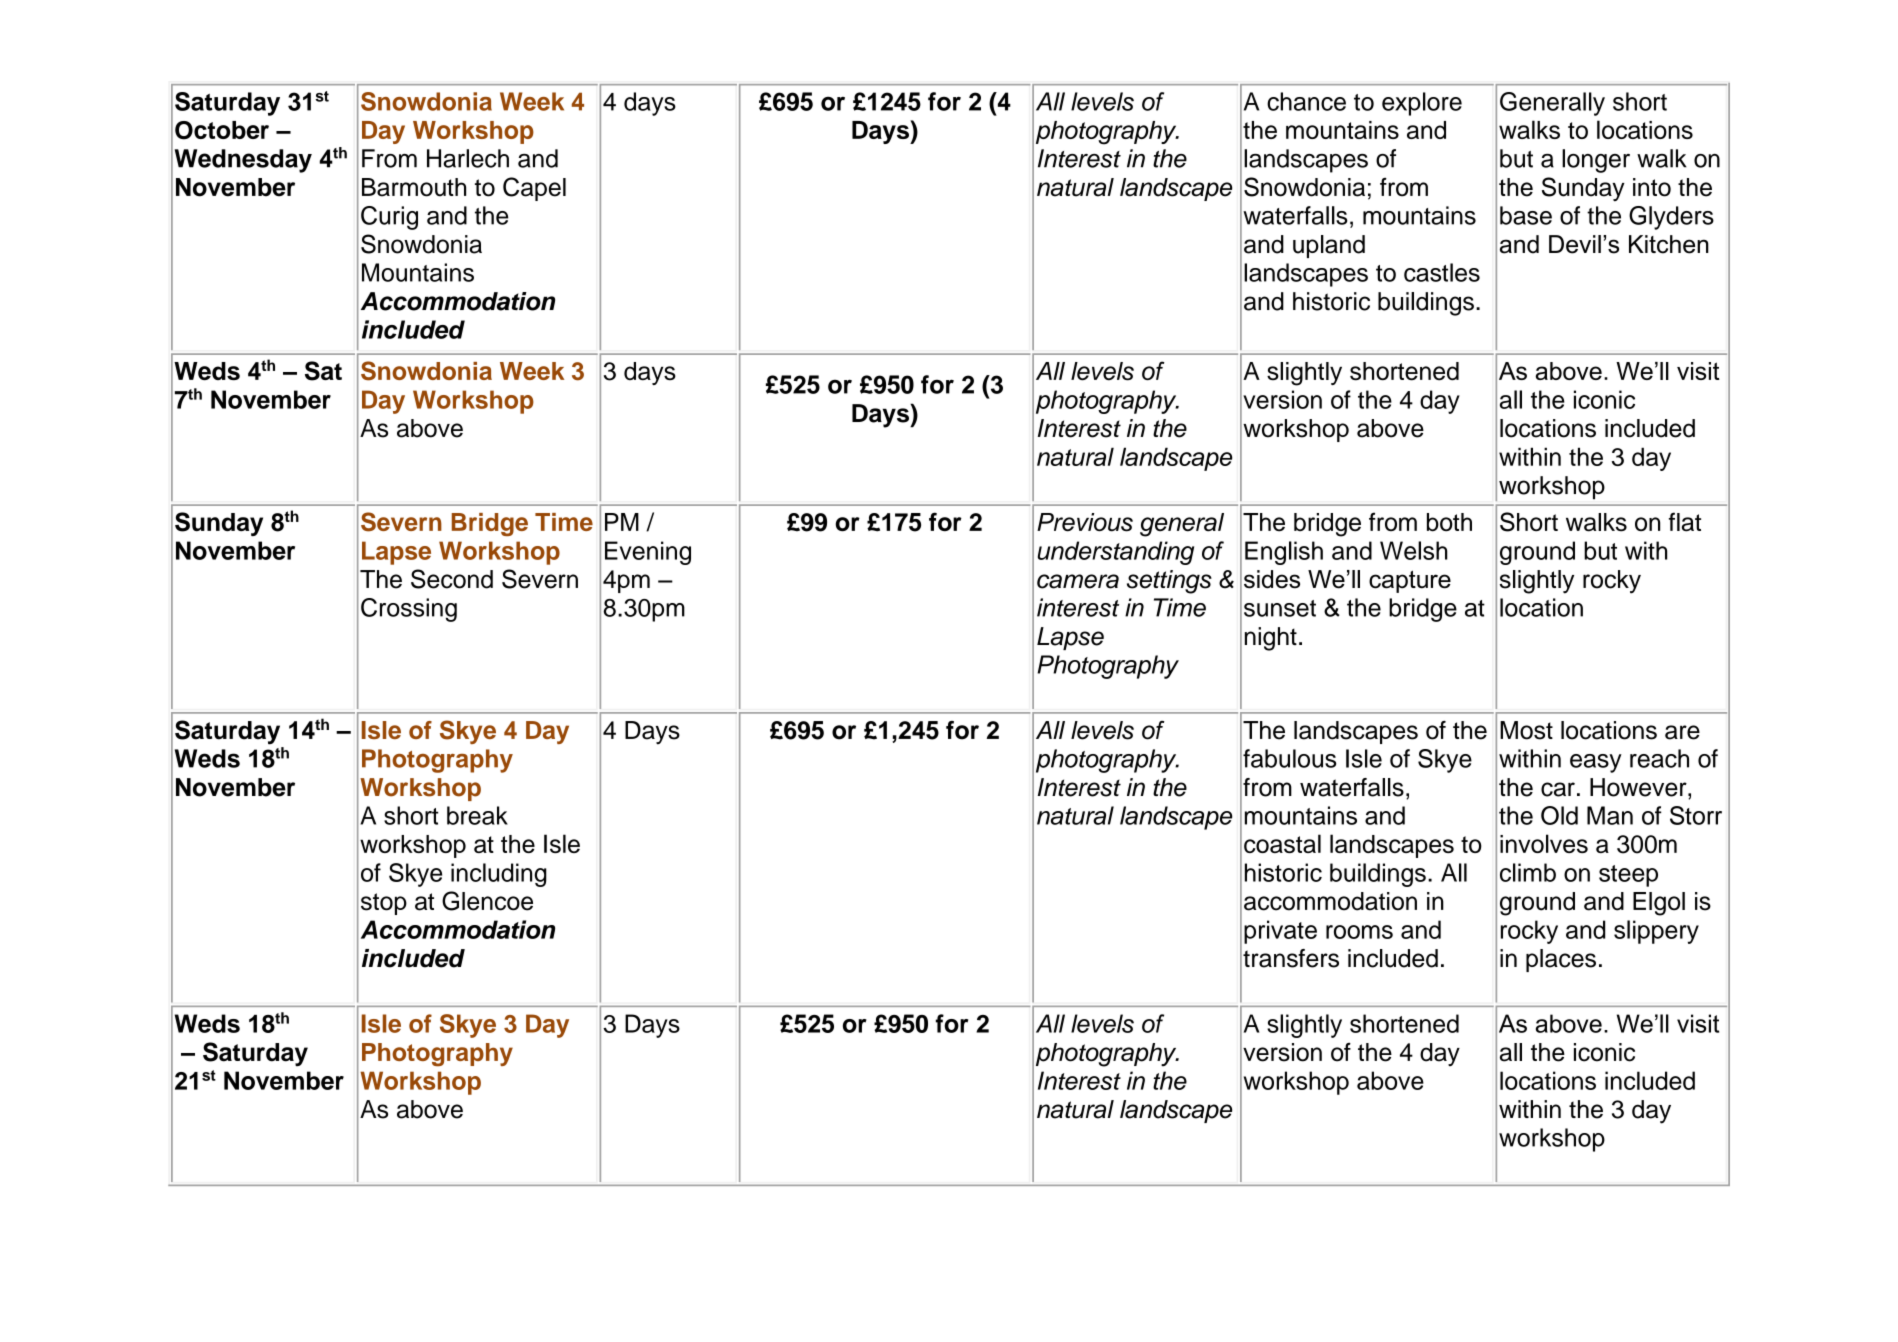  Describe the element at coordinates (1526, 730) in the page. I see `Most` at that location.
